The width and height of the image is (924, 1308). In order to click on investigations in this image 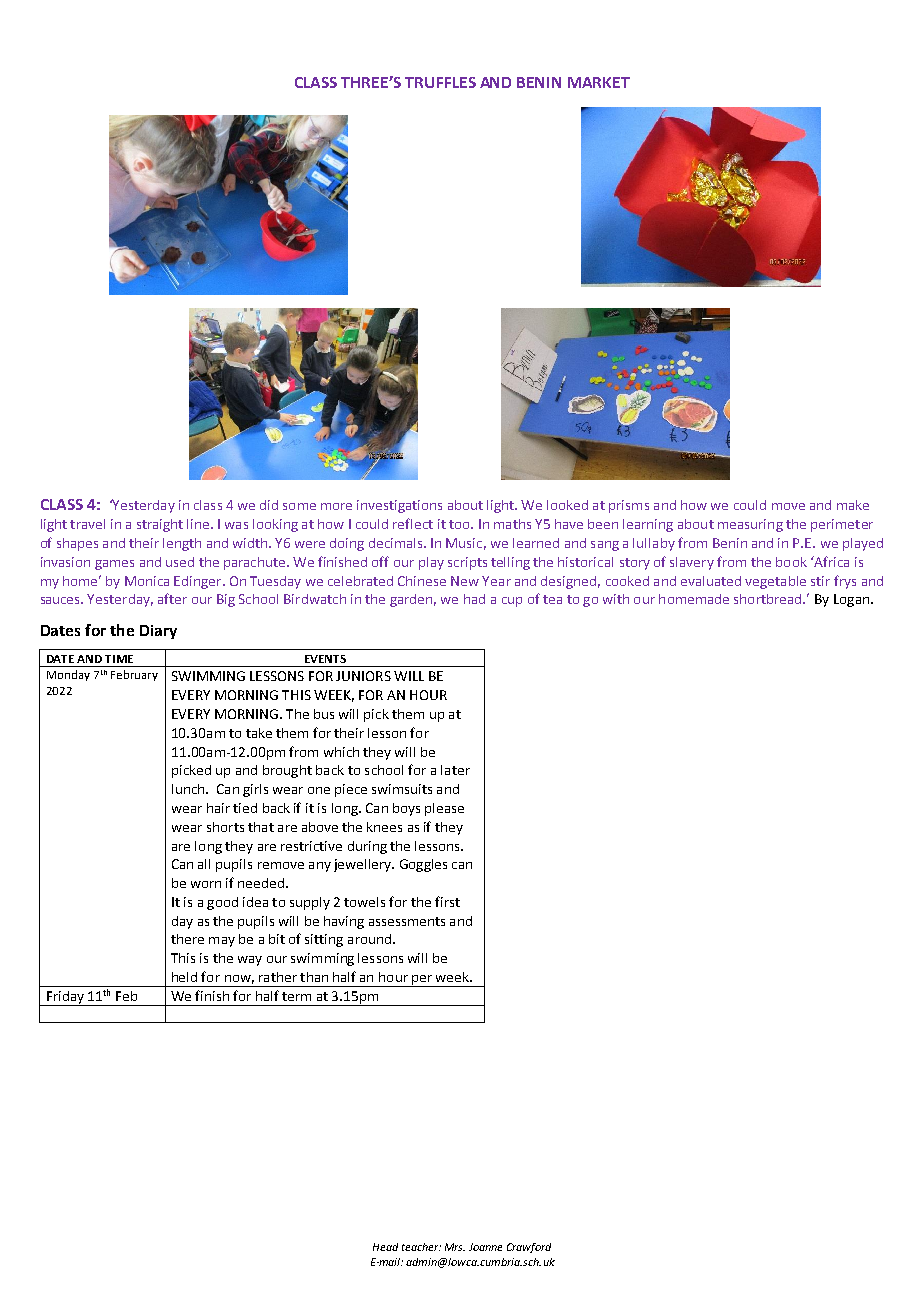, I will do `click(399, 506)`.
